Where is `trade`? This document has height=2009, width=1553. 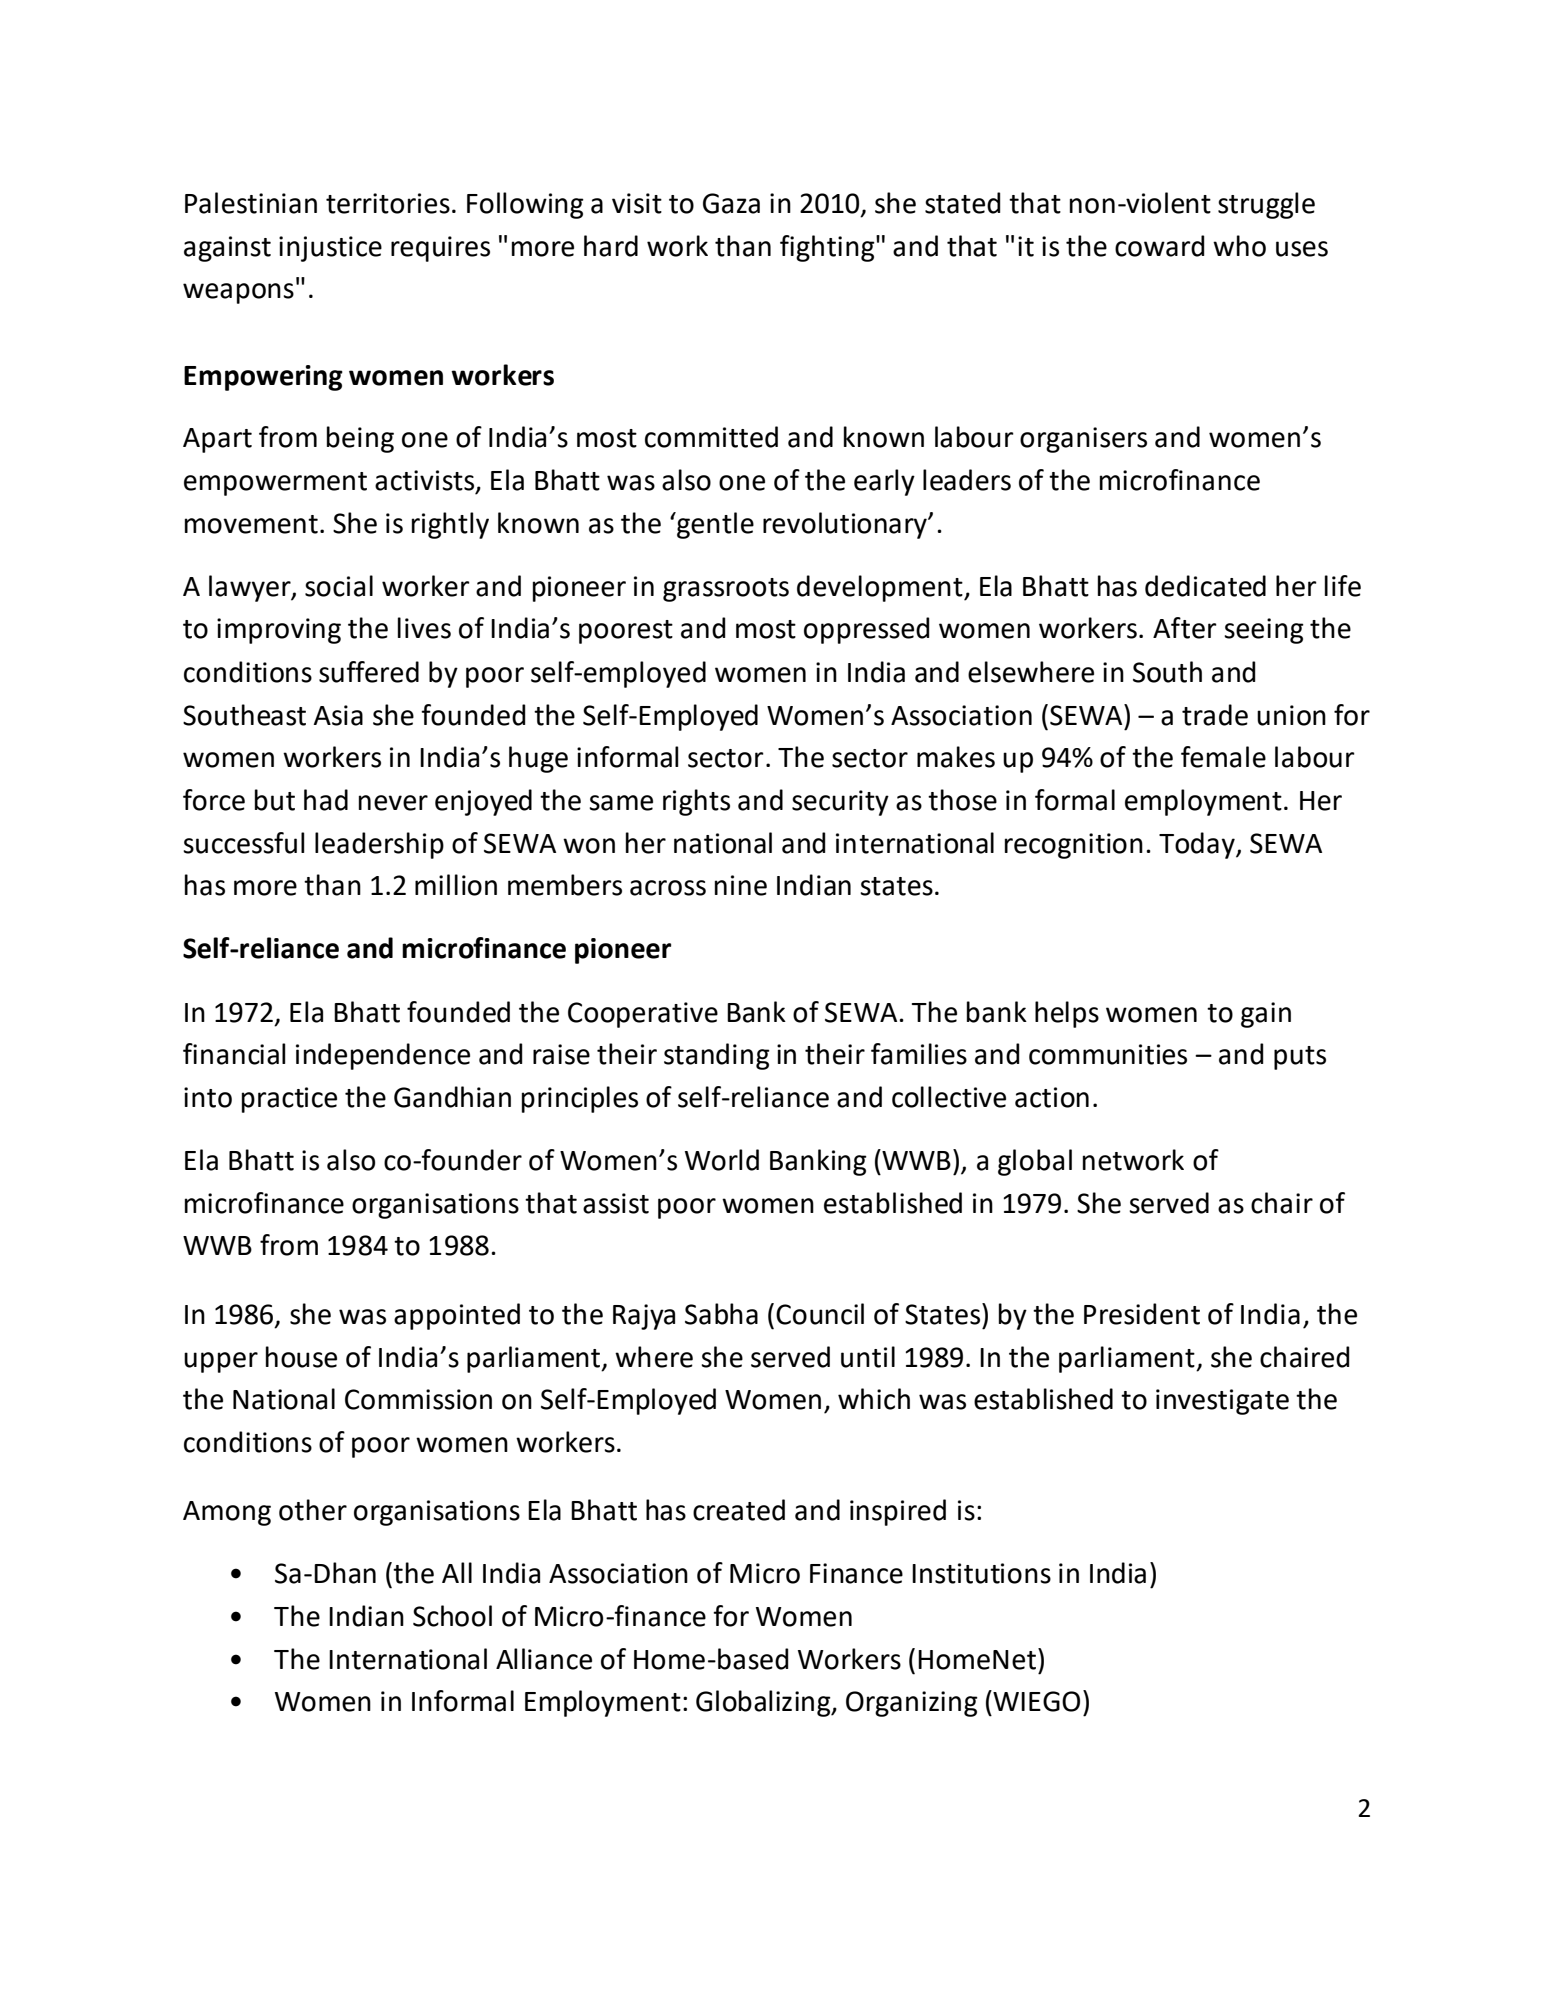 trade is located at coordinates (1215, 715).
